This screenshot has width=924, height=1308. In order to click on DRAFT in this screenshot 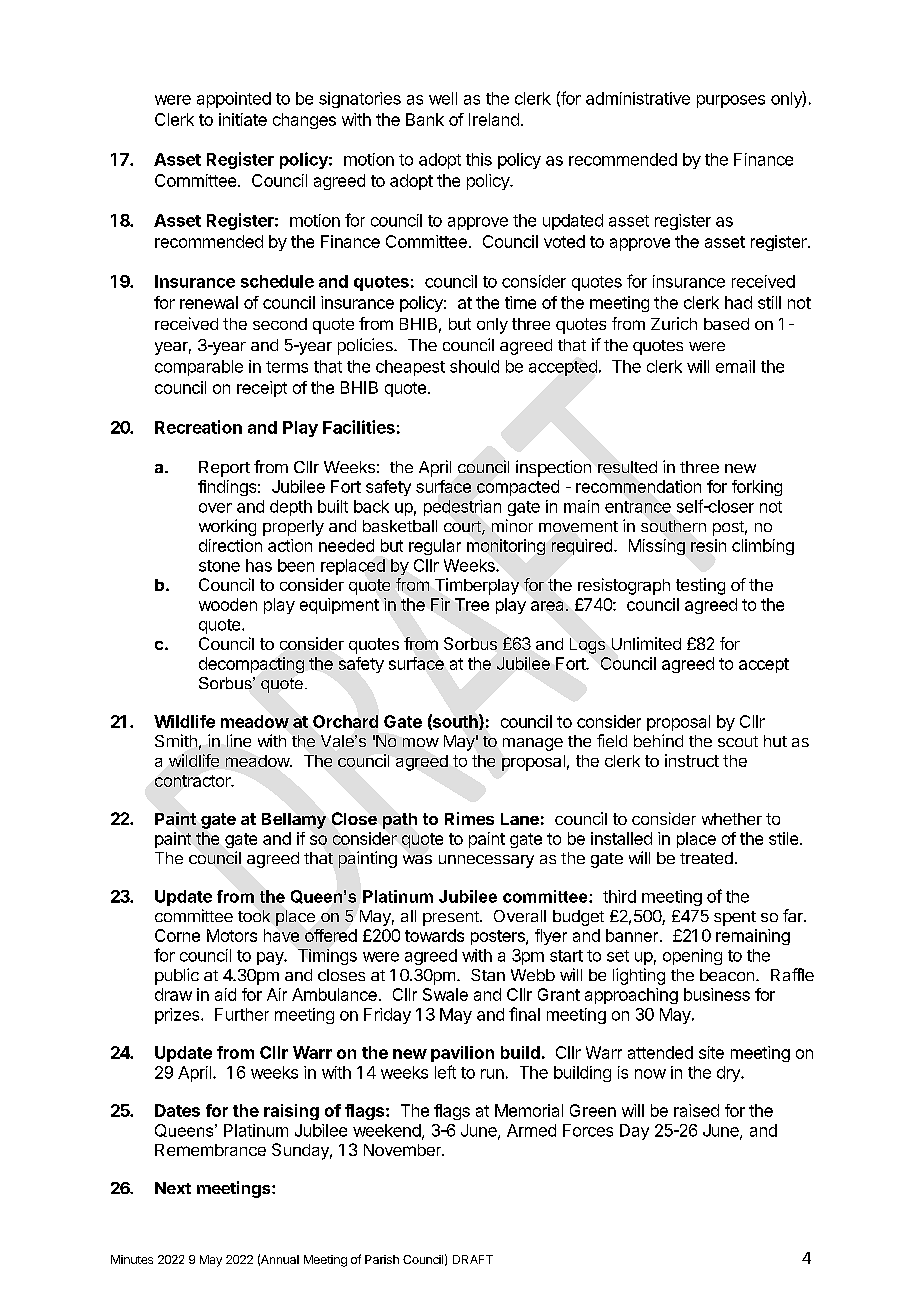, I will do `click(473, 1259)`.
